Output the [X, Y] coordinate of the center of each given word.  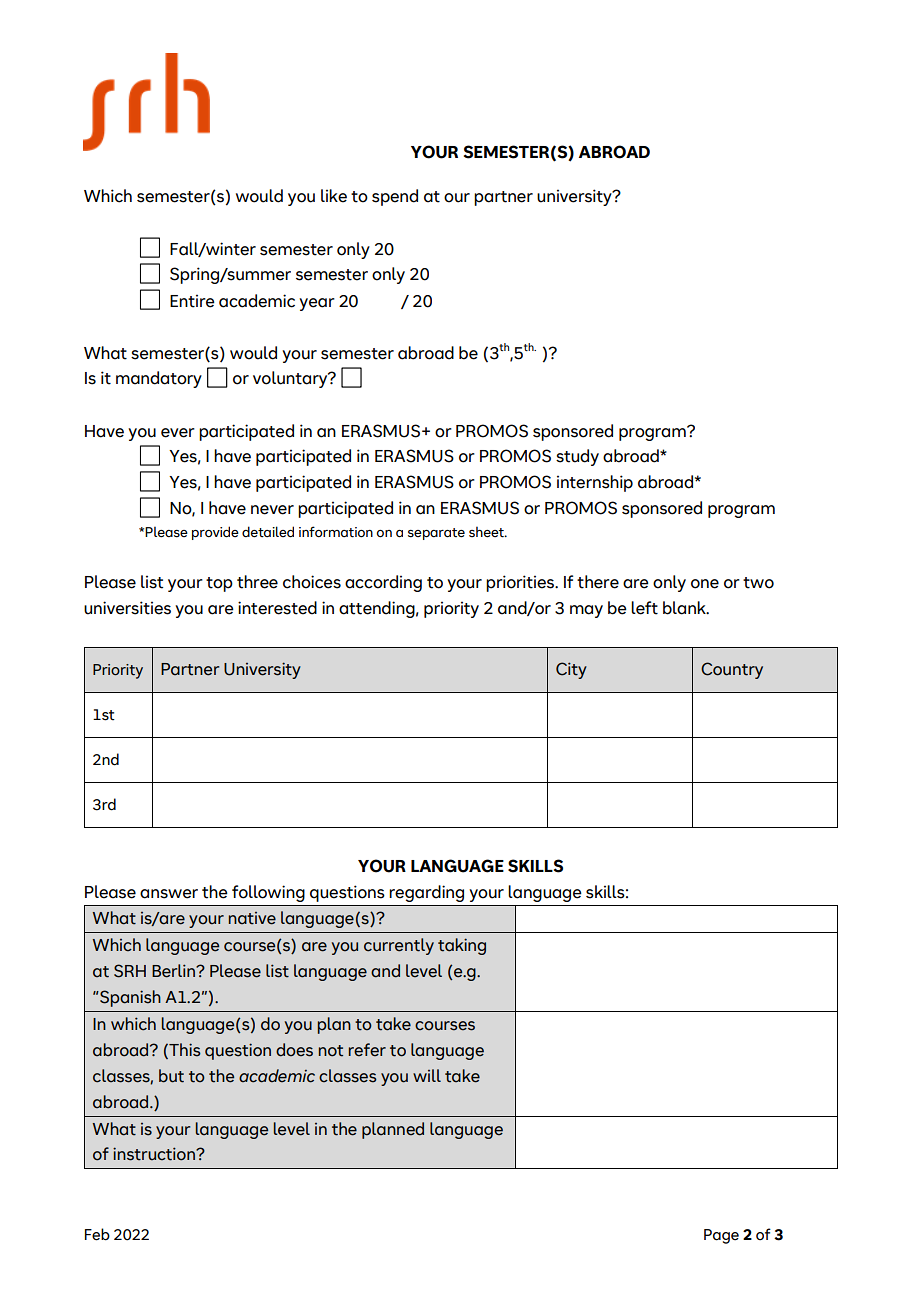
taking [462, 946]
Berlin [174, 971]
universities [127, 608]
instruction [155, 1154]
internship [595, 483]
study [577, 457]
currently [399, 946]
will [427, 1075]
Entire [192, 301]
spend [395, 197]
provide [215, 533]
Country [732, 670]
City [571, 670]
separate [436, 534]
